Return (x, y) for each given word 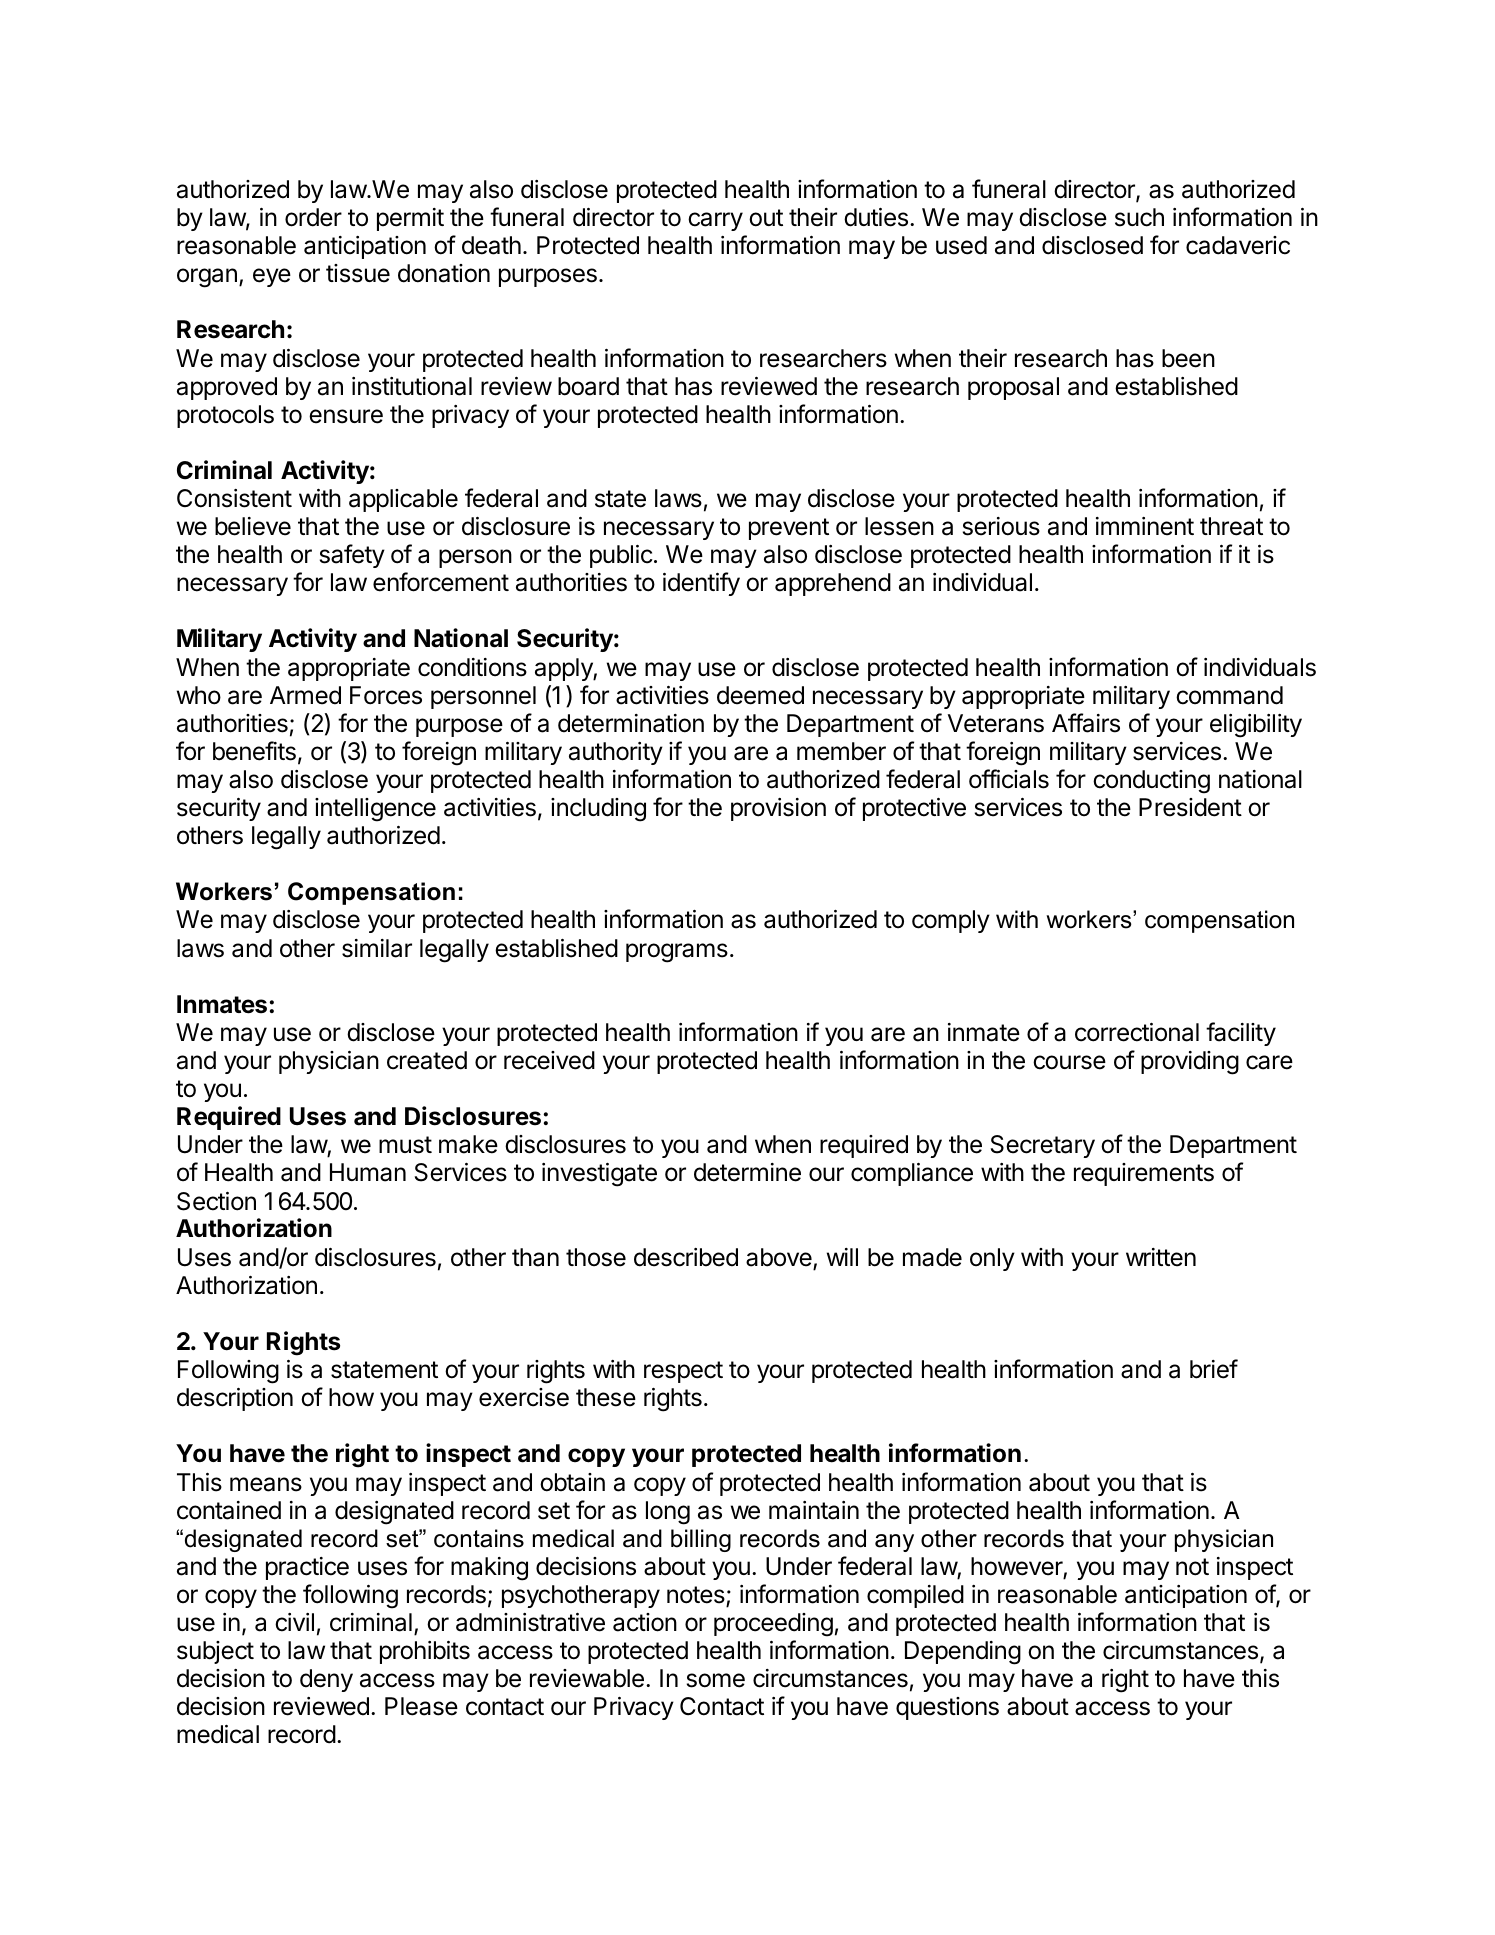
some (716, 1680)
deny (326, 1680)
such (1139, 217)
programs (677, 953)
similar (377, 948)
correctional (1137, 1032)
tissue (358, 273)
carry (715, 221)
